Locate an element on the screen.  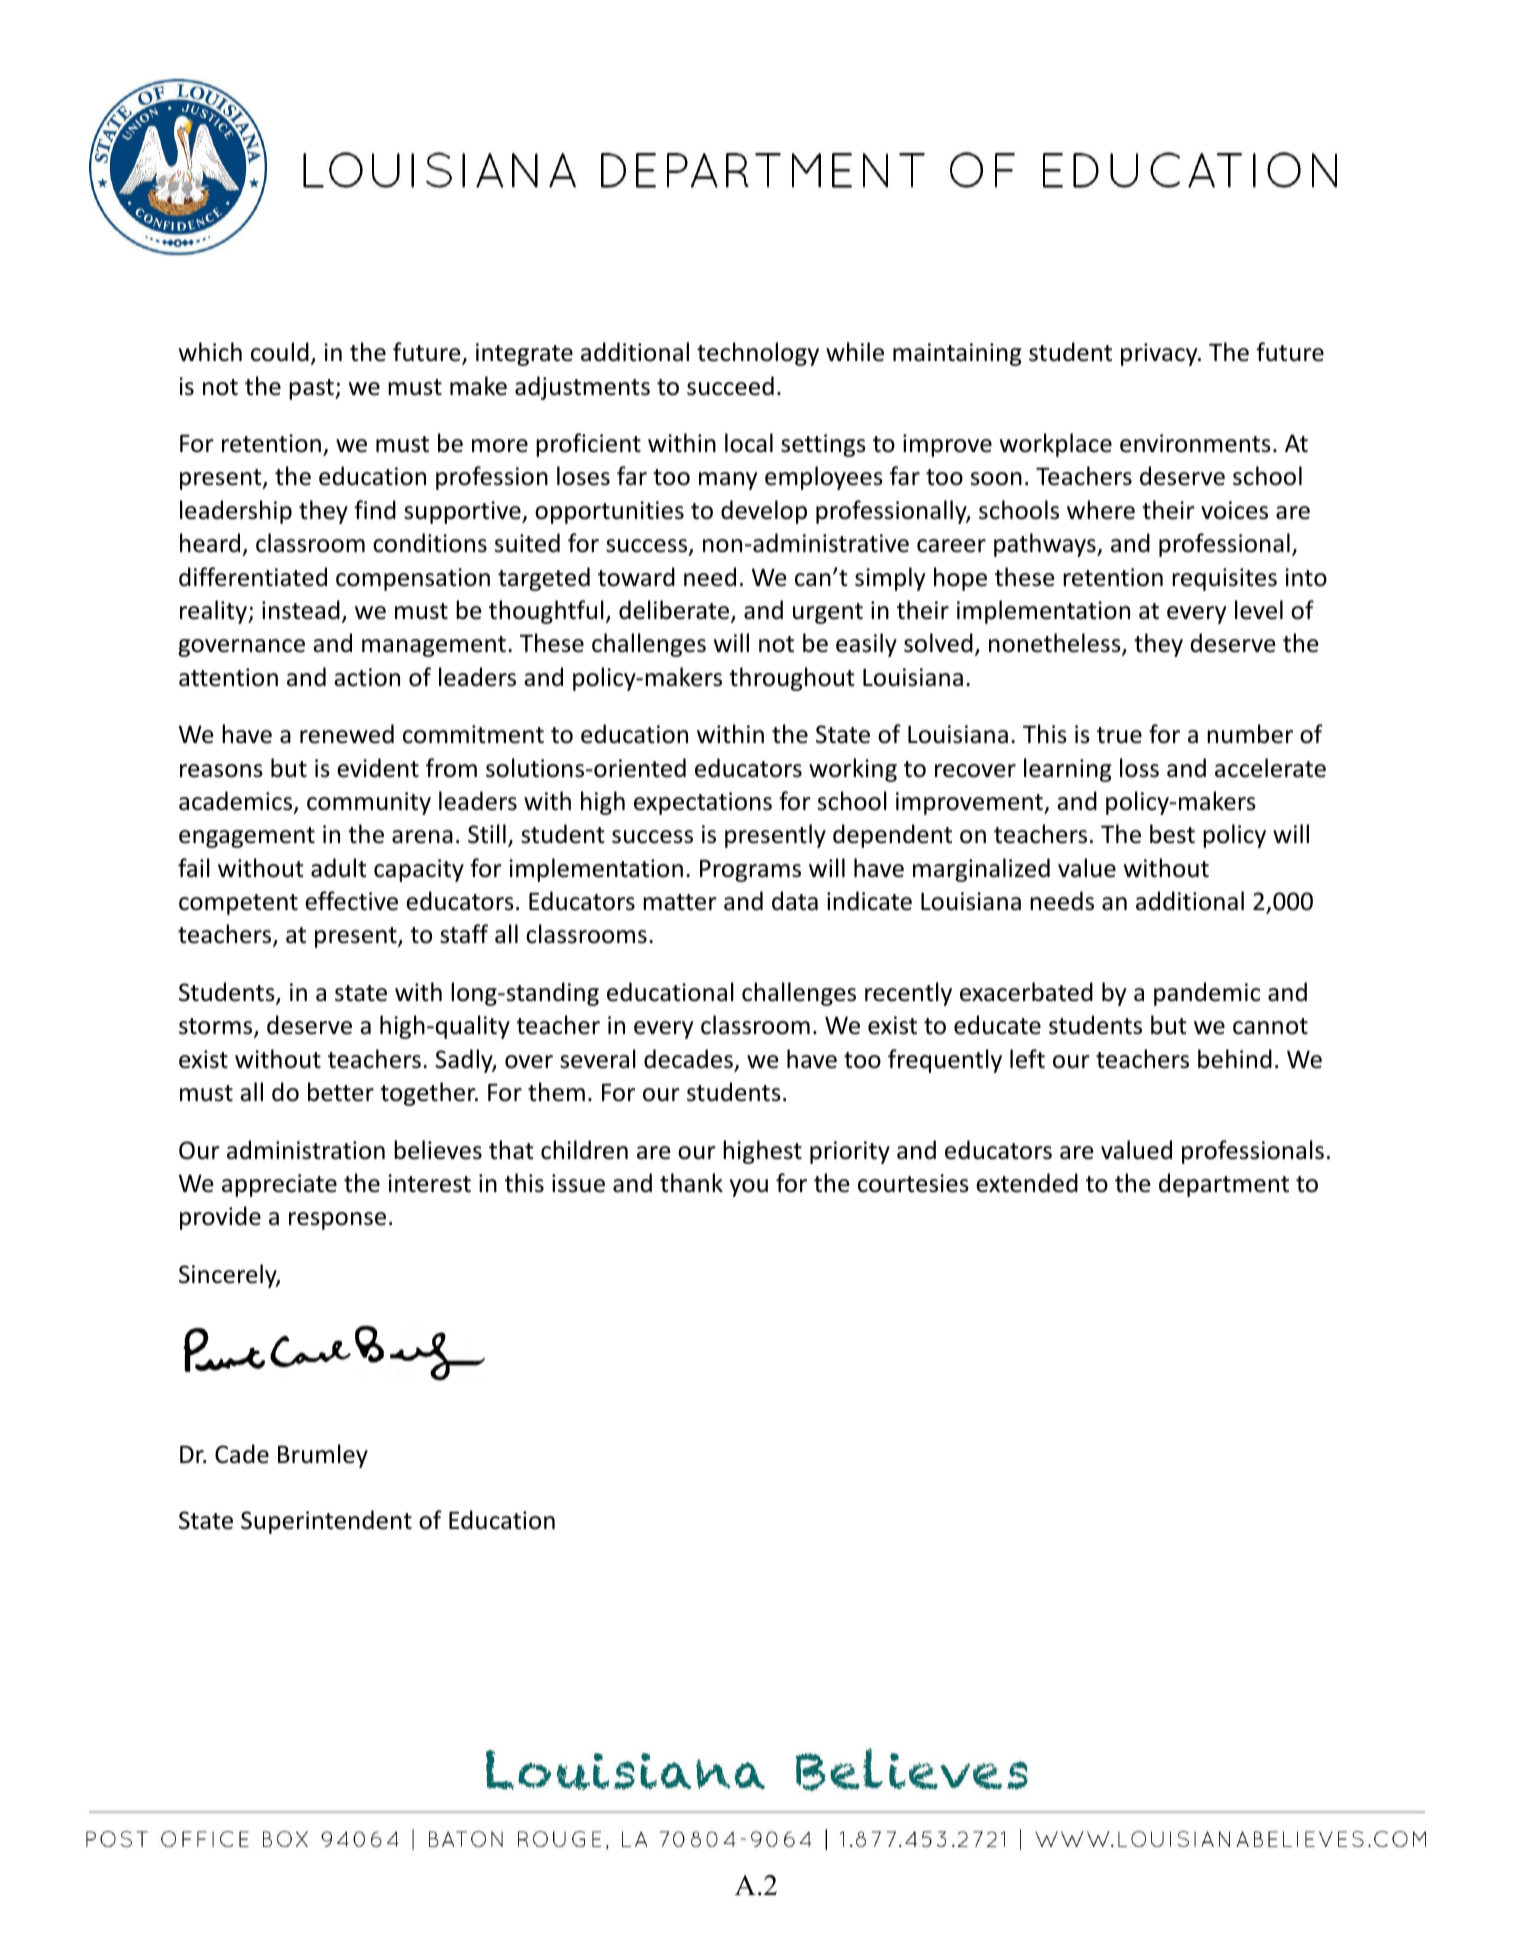
thank is located at coordinates (691, 1183).
